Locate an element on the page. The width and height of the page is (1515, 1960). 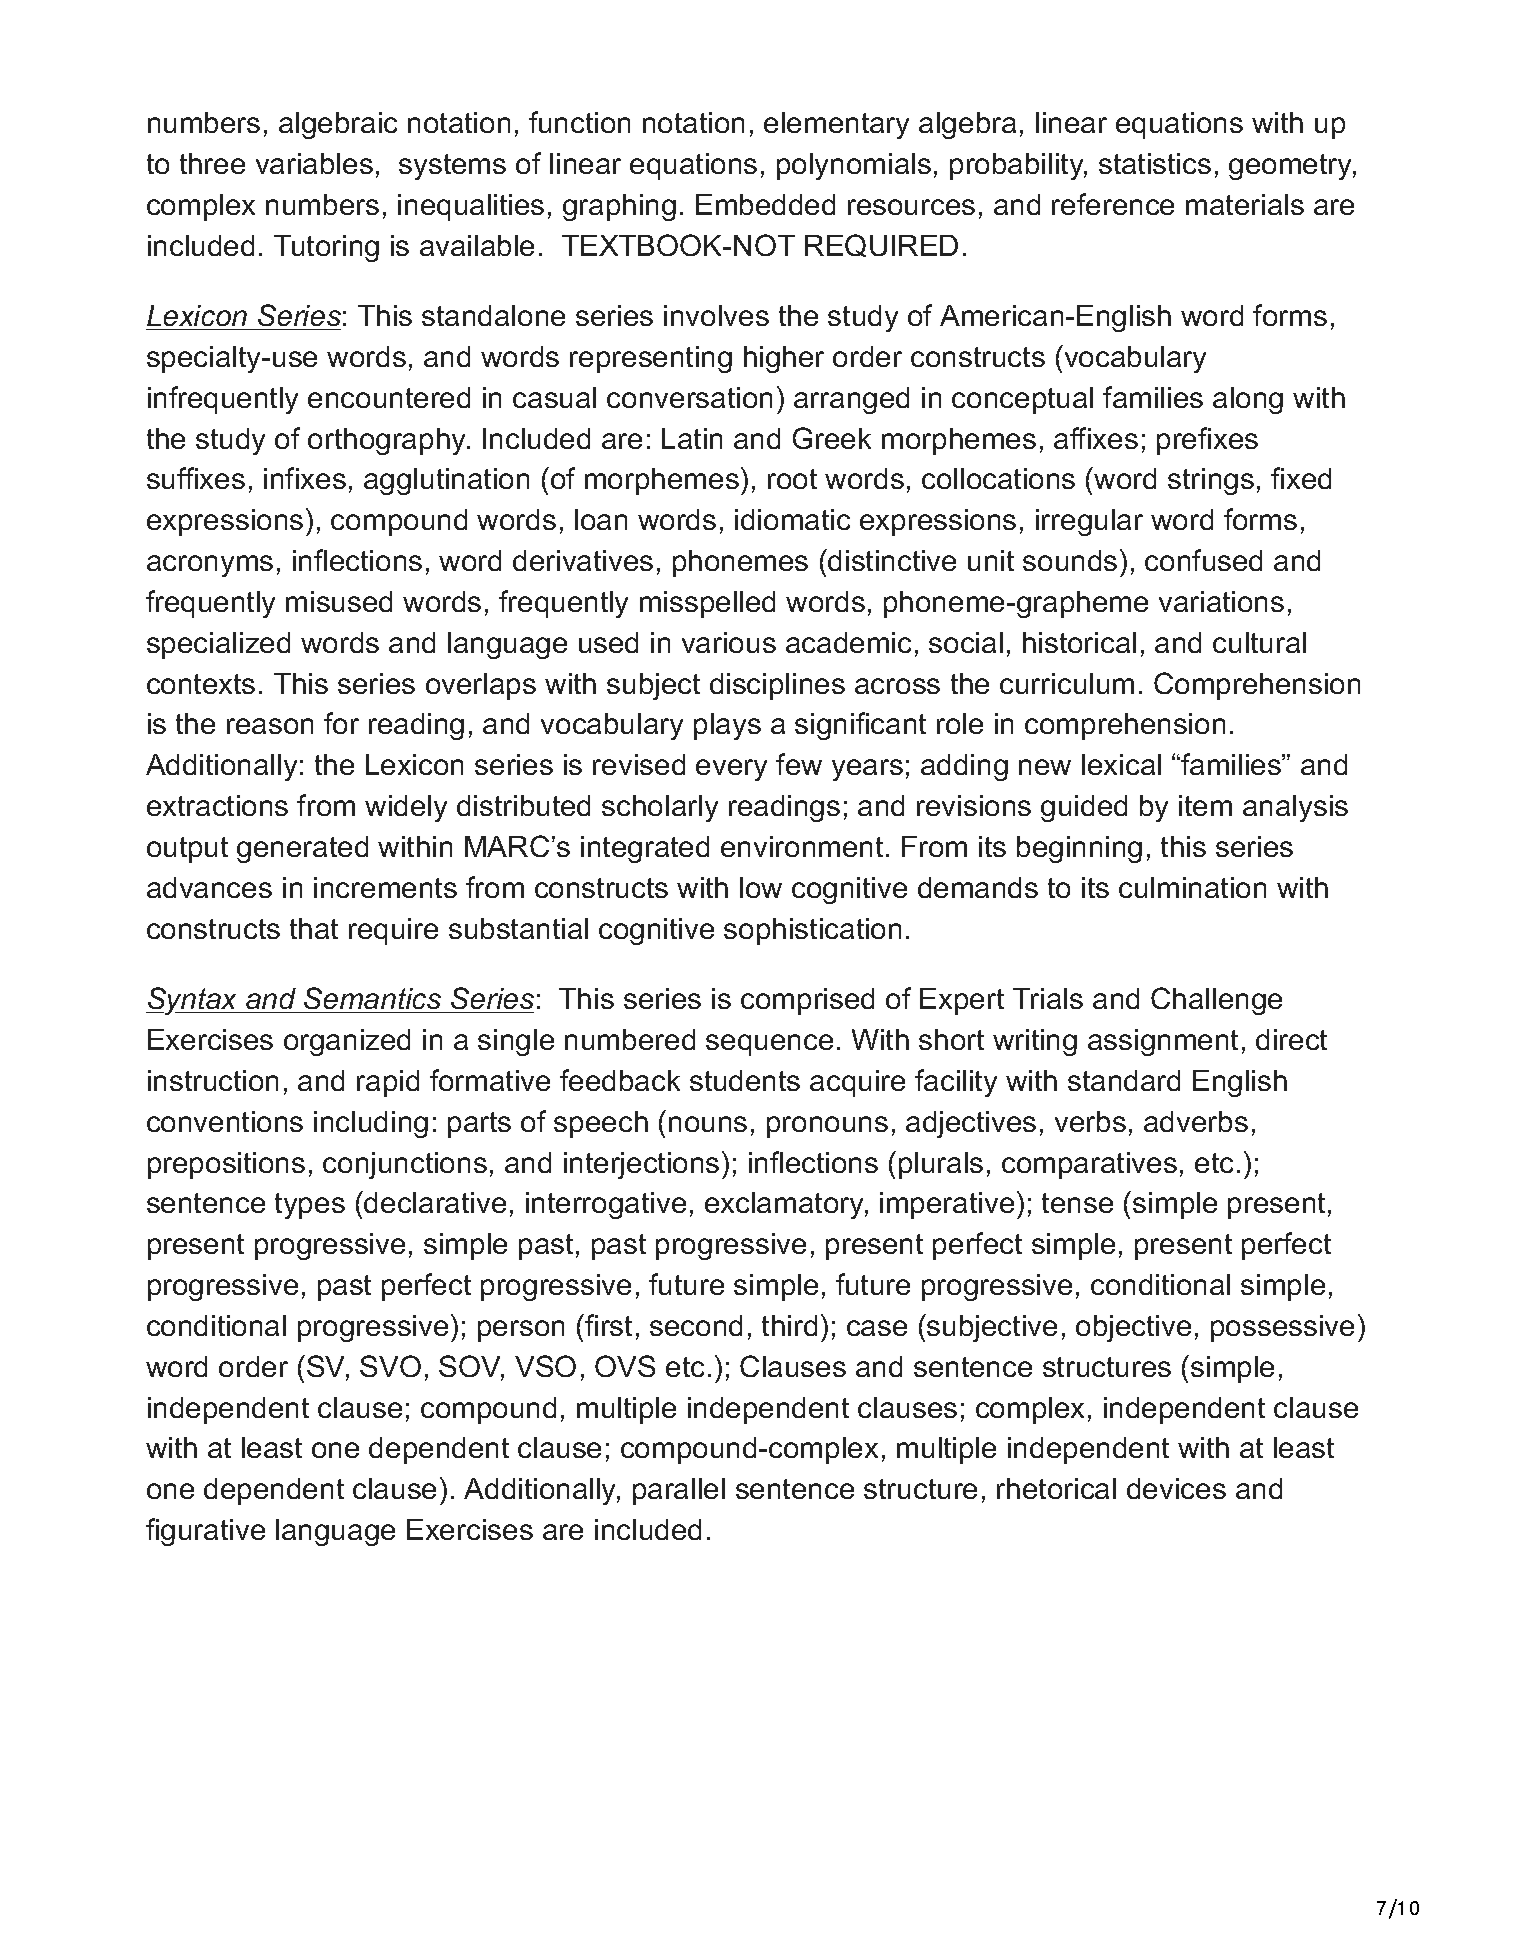
interjections is located at coordinates (641, 1165).
